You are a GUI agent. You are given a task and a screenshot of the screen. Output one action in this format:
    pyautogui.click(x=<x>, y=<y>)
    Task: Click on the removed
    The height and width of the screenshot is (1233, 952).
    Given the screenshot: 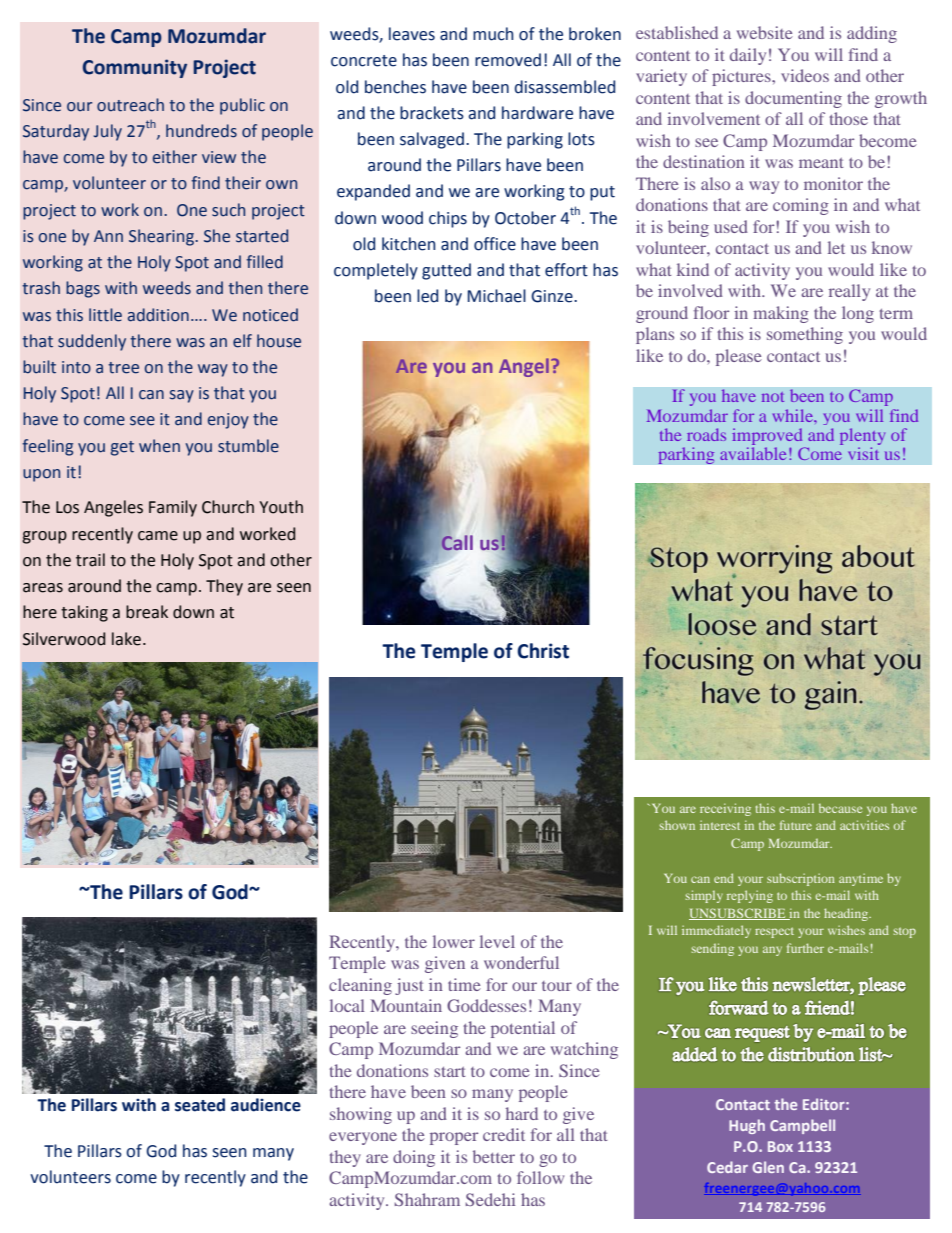 What is the action you would take?
    pyautogui.click(x=508, y=60)
